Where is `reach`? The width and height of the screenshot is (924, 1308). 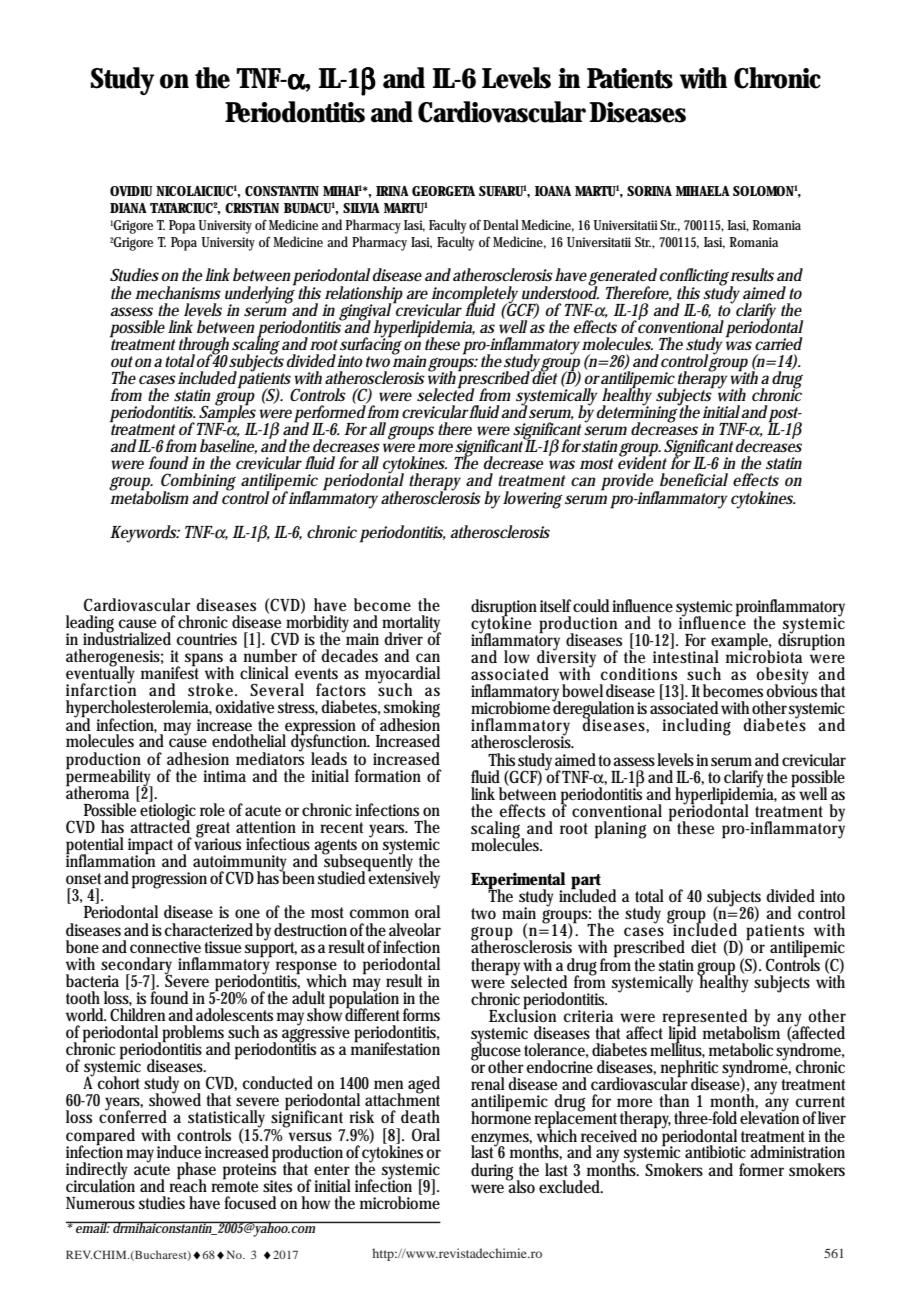
reach is located at coordinates (188, 1184).
